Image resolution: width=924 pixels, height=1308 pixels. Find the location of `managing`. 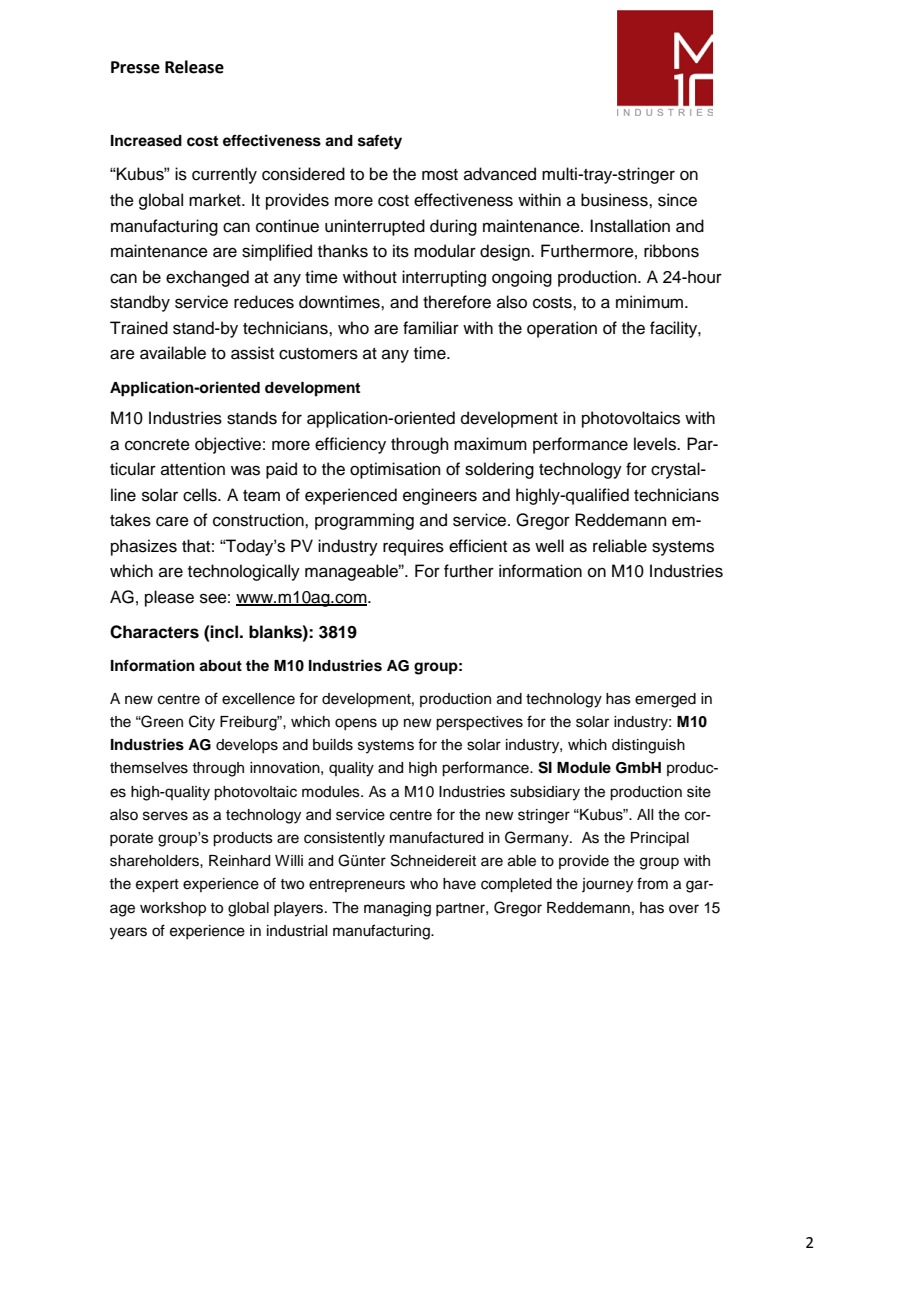

managing is located at coordinates (397, 909).
